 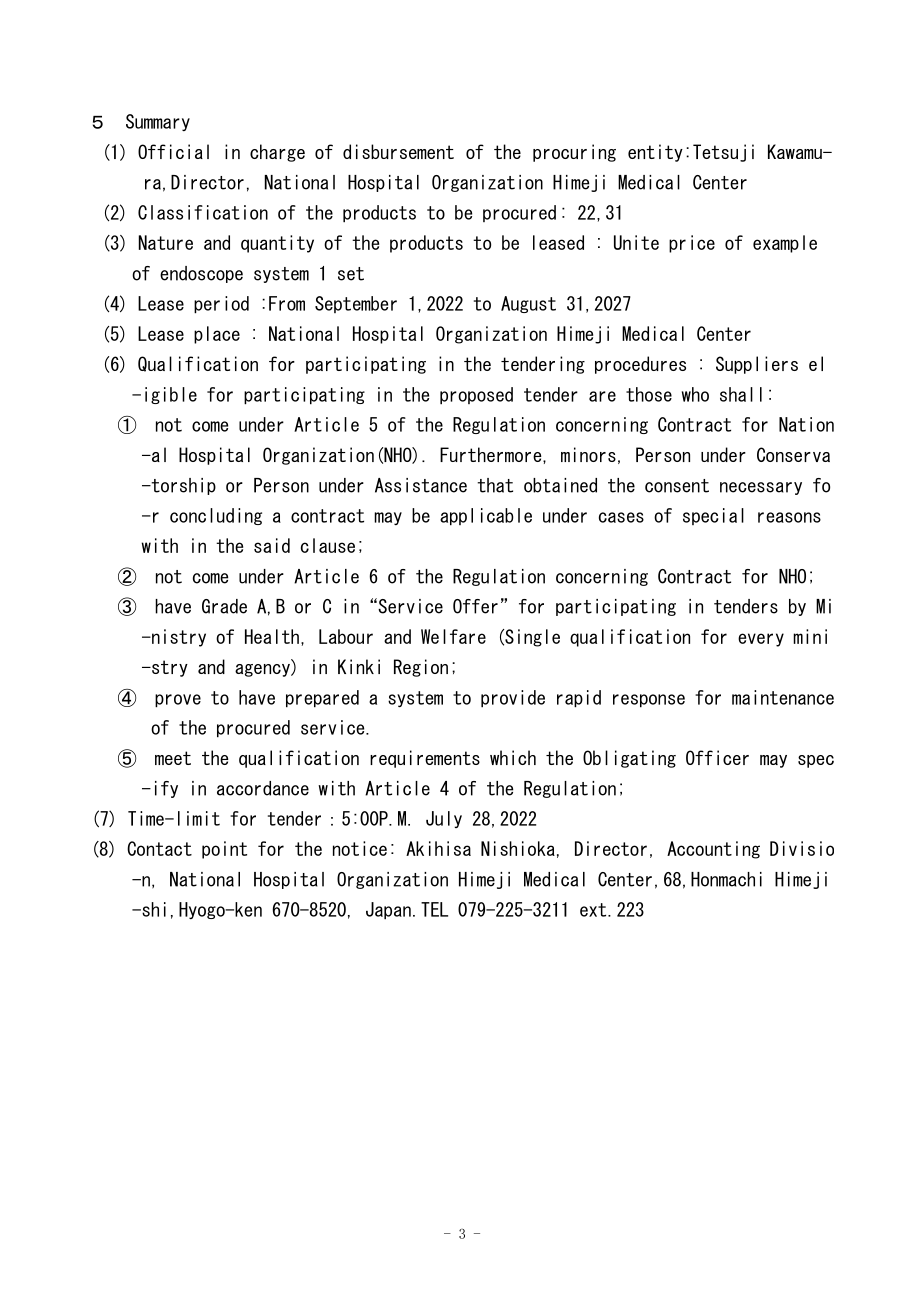 I want to click on concluding, so click(x=216, y=516).
